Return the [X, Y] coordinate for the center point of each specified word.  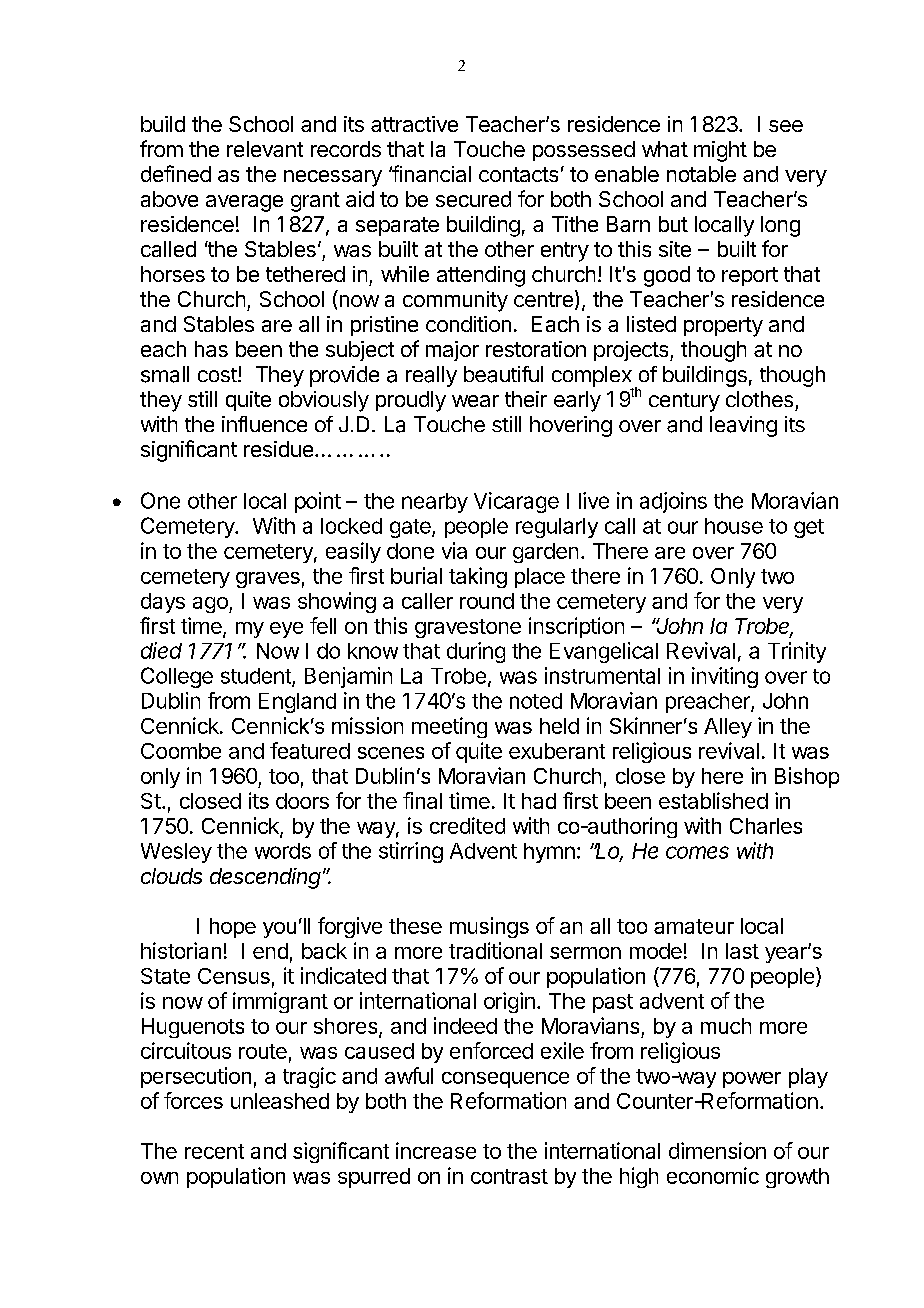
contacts [518, 174]
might [720, 151]
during [476, 652]
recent [214, 1151]
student [257, 677]
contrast [509, 1176]
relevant [265, 149]
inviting [725, 677]
